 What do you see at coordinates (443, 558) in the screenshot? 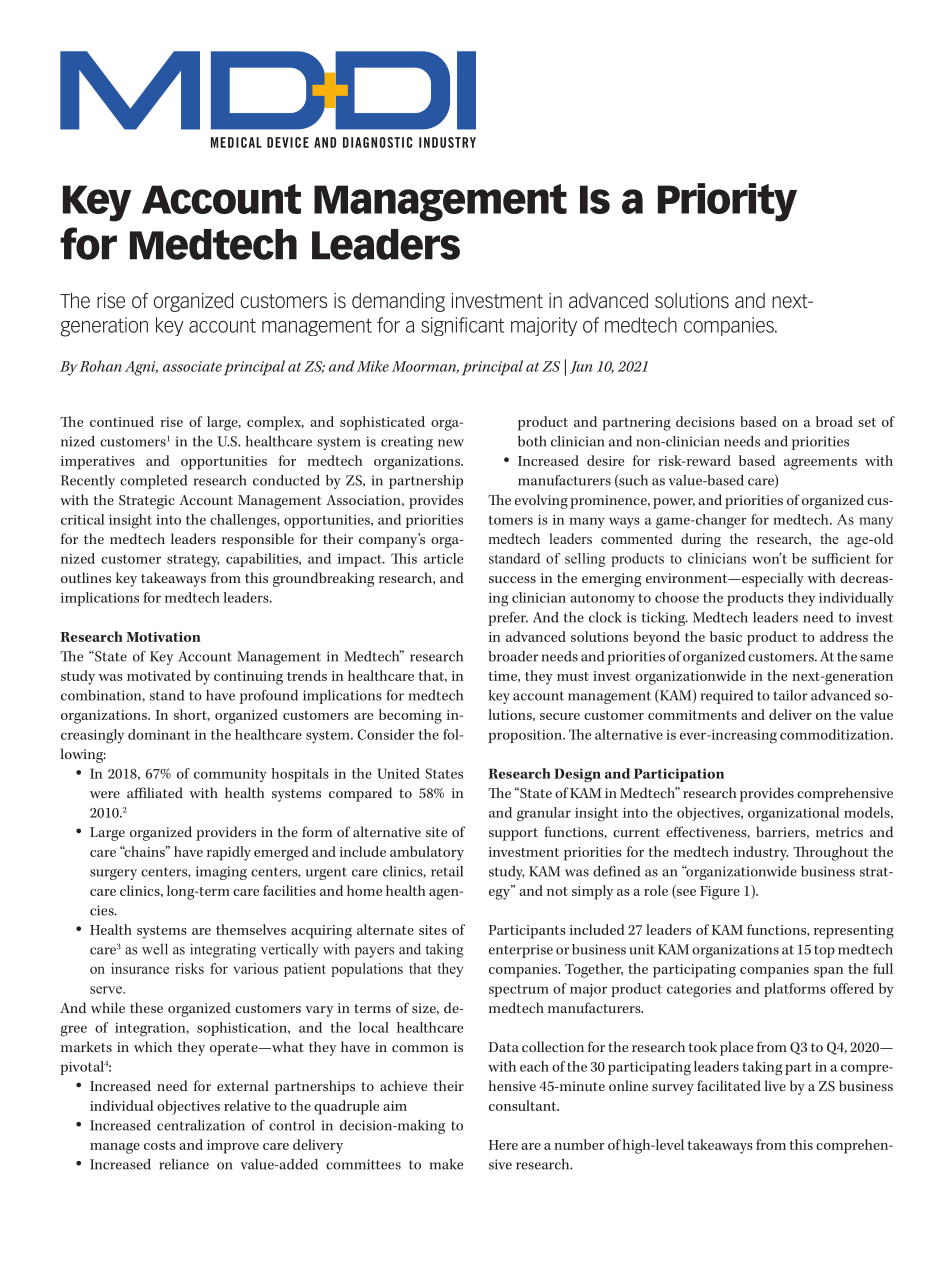
I see `article` at bounding box center [443, 558].
